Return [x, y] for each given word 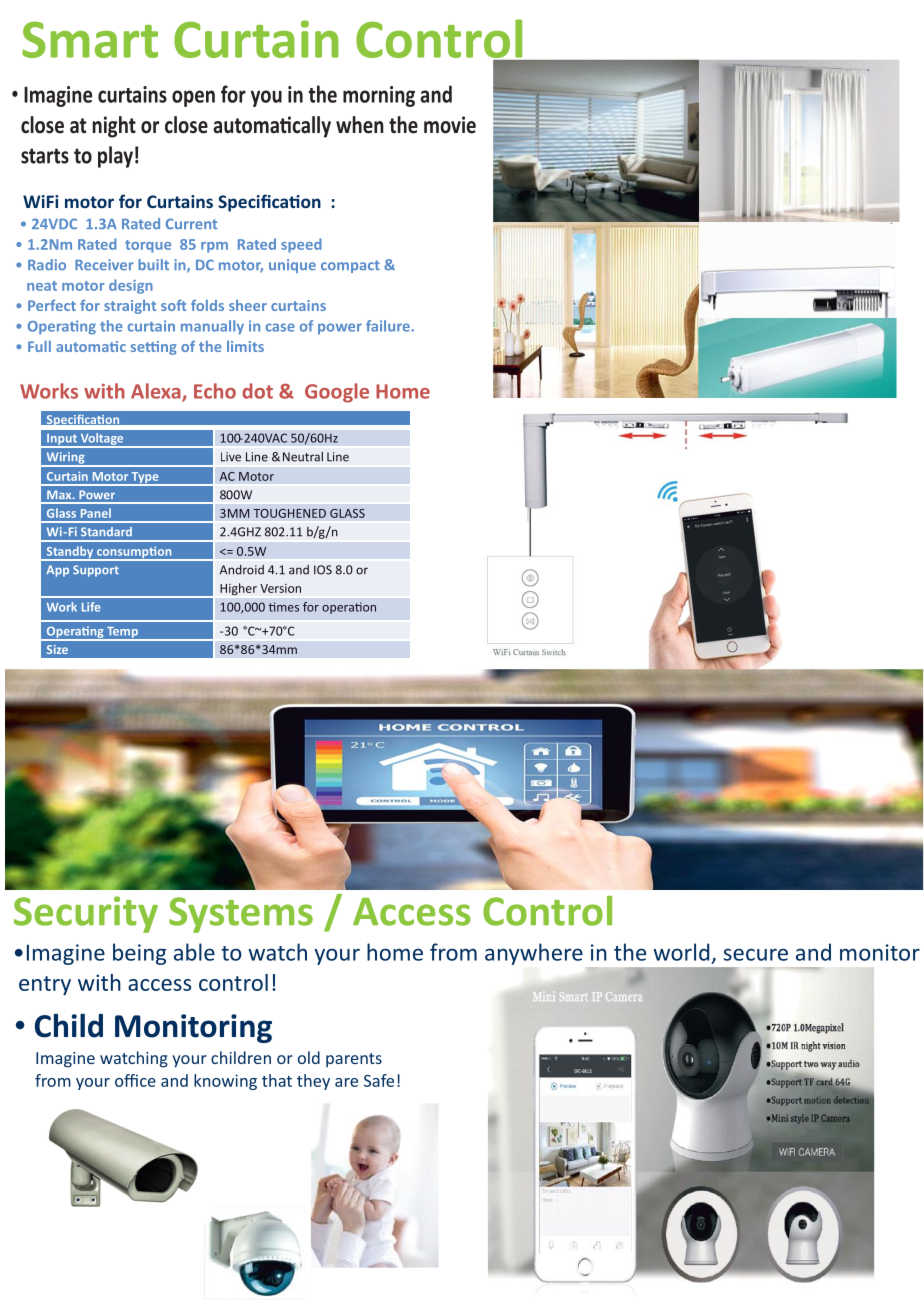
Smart [90, 39]
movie [450, 125]
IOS [323, 570]
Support [96, 571]
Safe [379, 1080]
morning [379, 96]
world [681, 952]
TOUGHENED [289, 513]
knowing [225, 1082]
